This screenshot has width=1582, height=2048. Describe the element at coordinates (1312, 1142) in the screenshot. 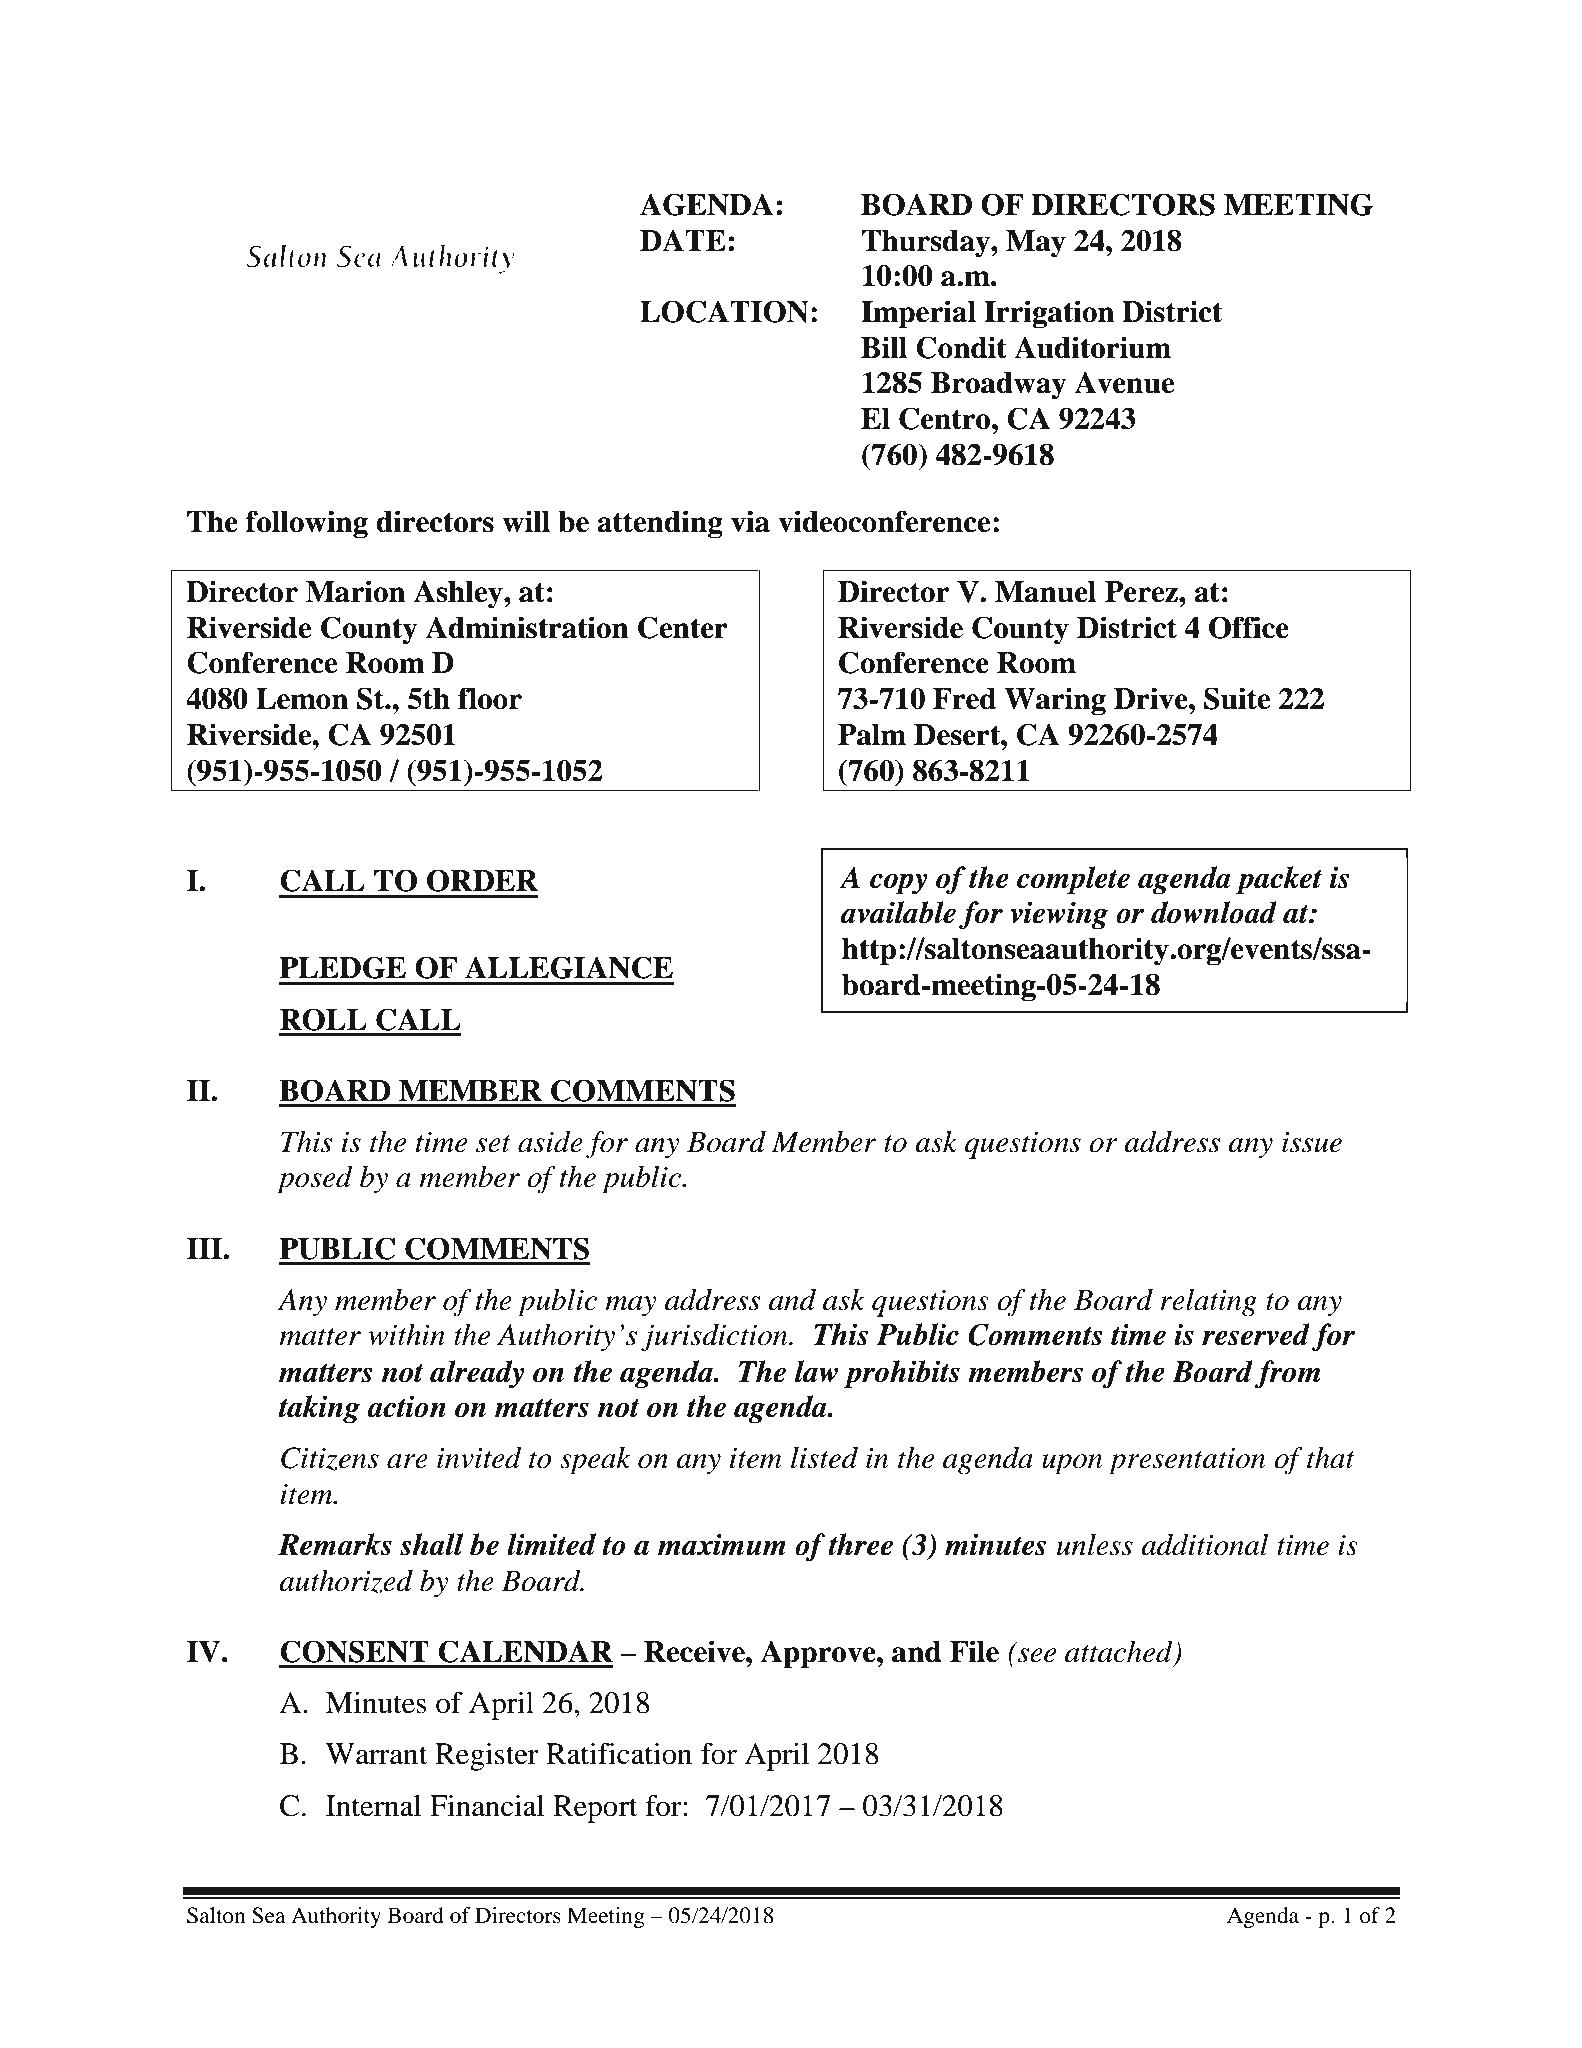

I see `issue` at that location.
